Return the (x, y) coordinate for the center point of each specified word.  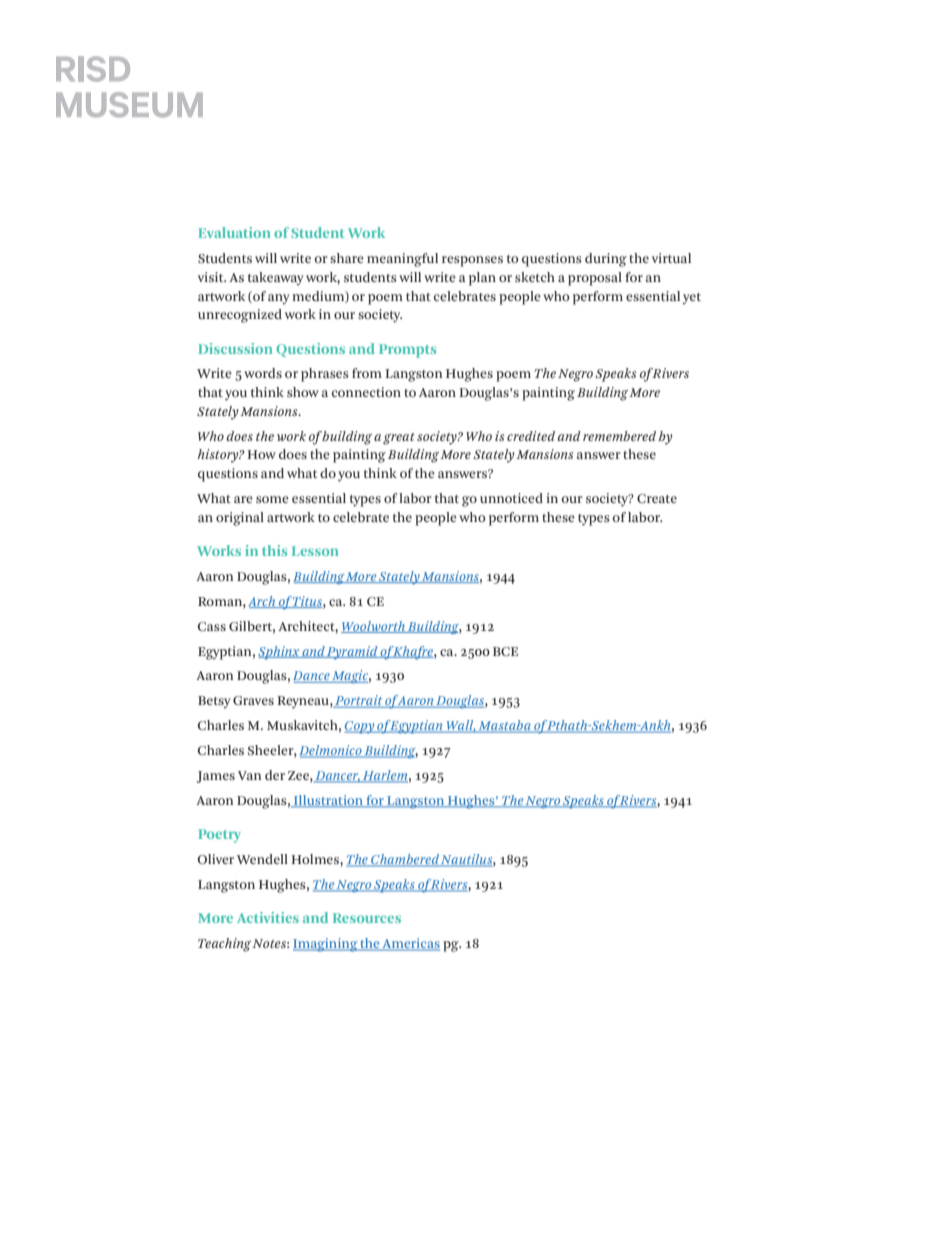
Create (657, 498)
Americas (410, 944)
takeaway (275, 279)
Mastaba (505, 726)
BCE (505, 651)
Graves (253, 700)
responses (472, 261)
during (606, 260)
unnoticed (511, 498)
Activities (268, 917)
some (272, 499)
